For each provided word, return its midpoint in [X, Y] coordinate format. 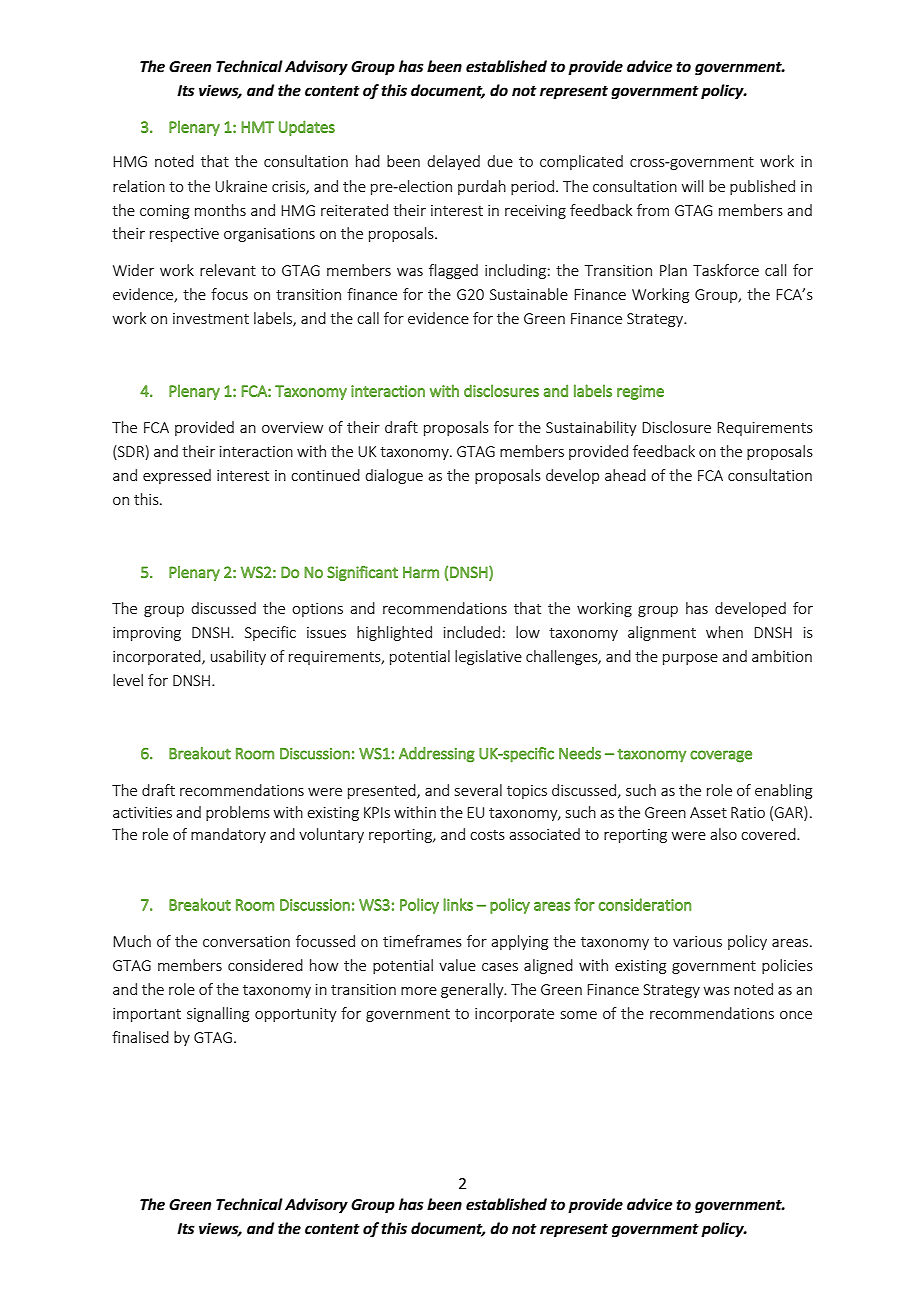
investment [211, 318]
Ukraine [241, 186]
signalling [218, 1014]
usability [238, 657]
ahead [625, 475]
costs [487, 835]
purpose [690, 659]
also [723, 834]
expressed [177, 476]
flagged [453, 271]
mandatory [228, 835]
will [692, 186]
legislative [488, 657]
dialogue [394, 476]
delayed [453, 162]
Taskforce [726, 270]
